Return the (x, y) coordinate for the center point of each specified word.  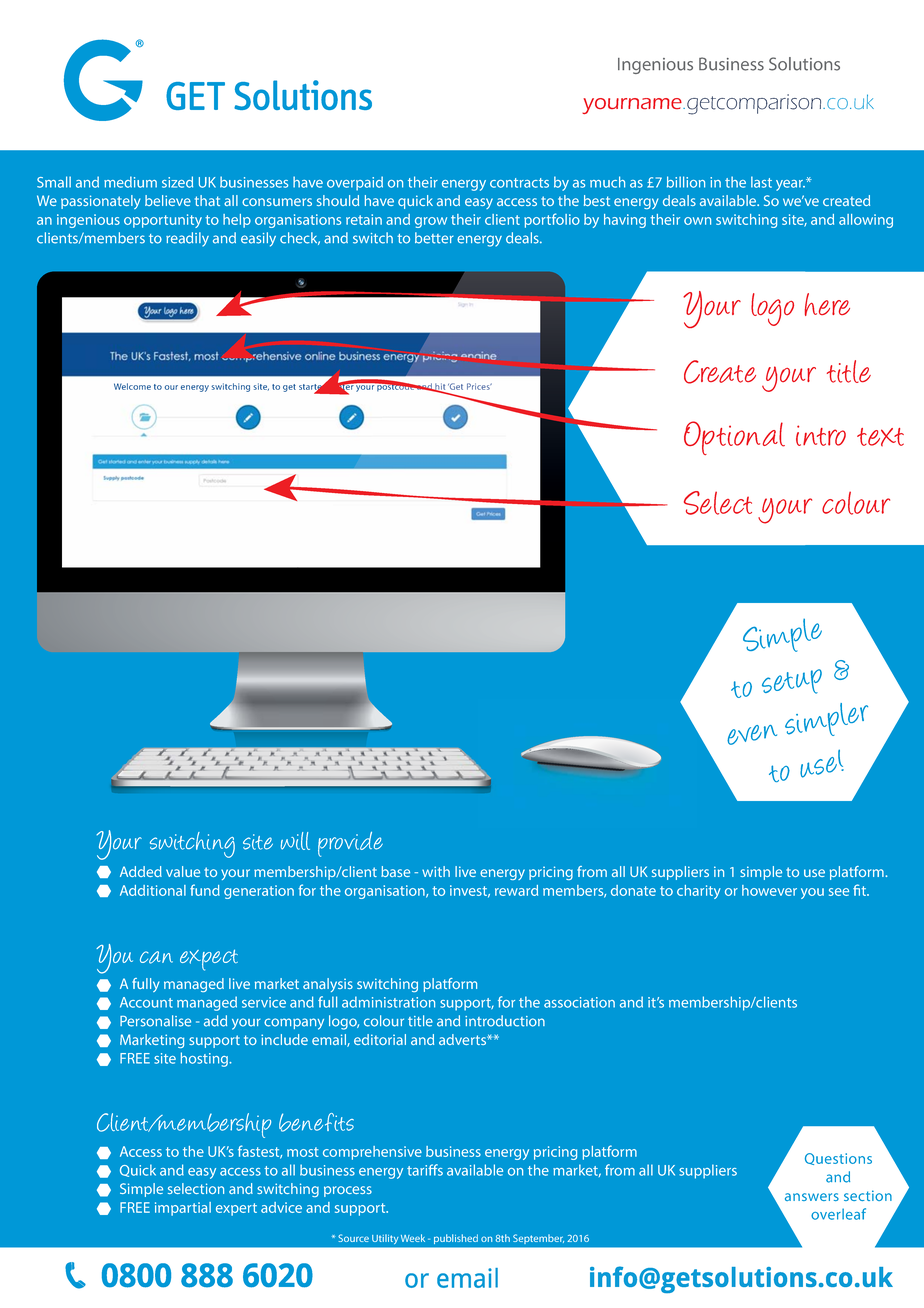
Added (141, 871)
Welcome (132, 386)
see (839, 892)
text (880, 437)
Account (146, 1002)
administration (388, 1002)
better (434, 238)
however (769, 890)
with (436, 871)
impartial (183, 1209)
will (295, 841)
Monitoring (167, 96)
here (827, 304)
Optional (734, 438)
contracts (519, 183)
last (761, 182)
